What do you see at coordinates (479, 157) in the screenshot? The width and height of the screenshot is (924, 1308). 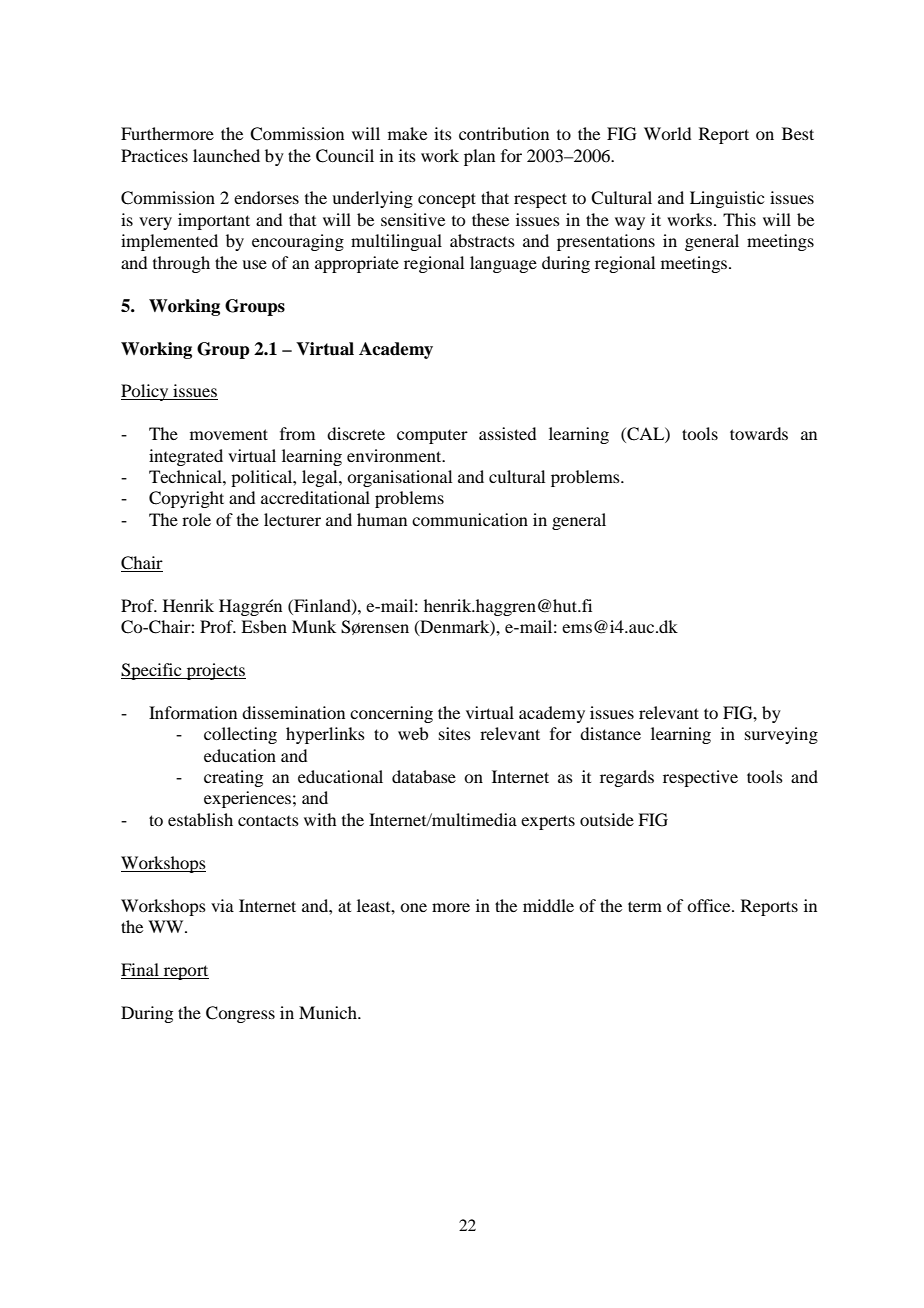 I see `plan` at bounding box center [479, 157].
